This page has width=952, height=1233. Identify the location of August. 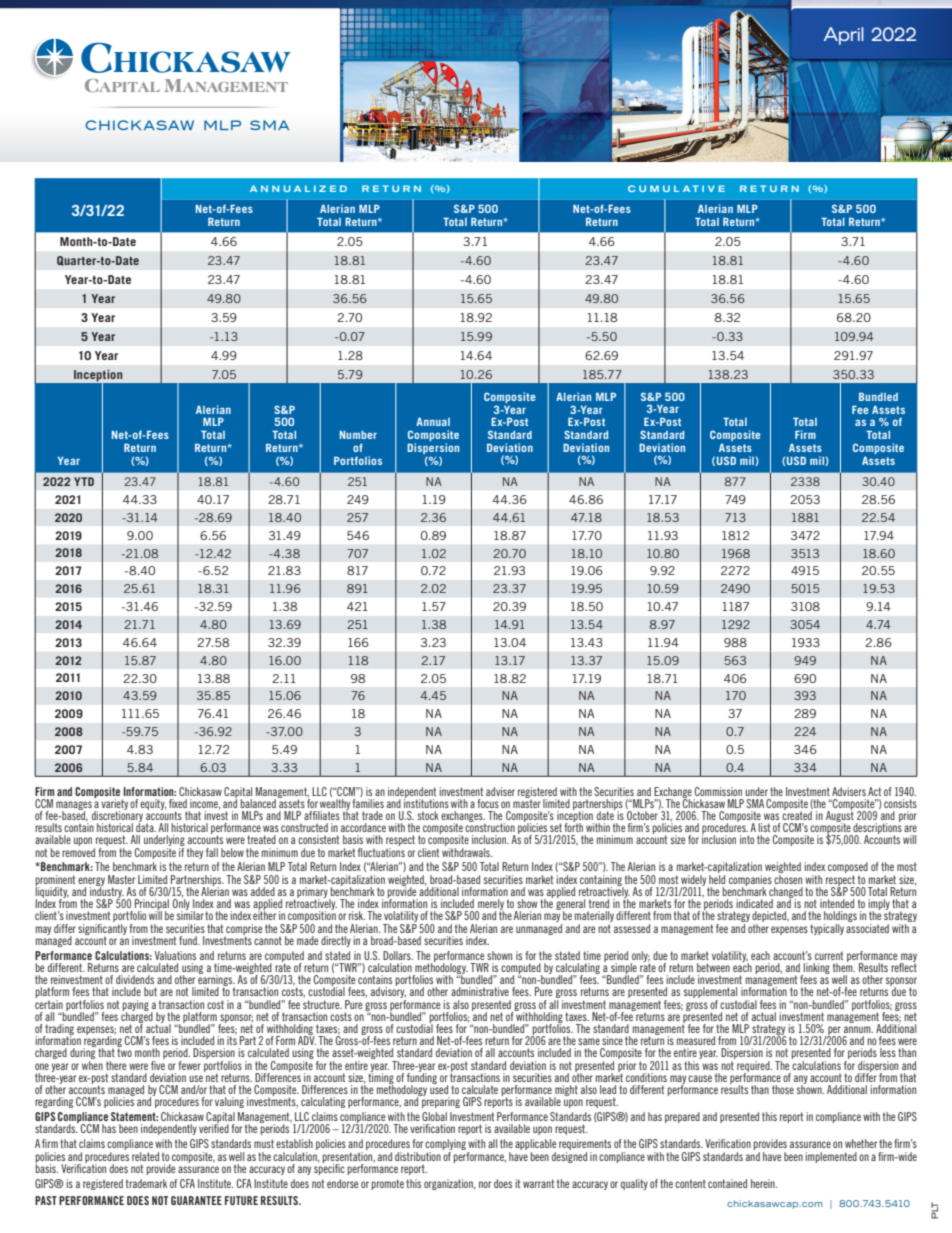
(840, 816).
